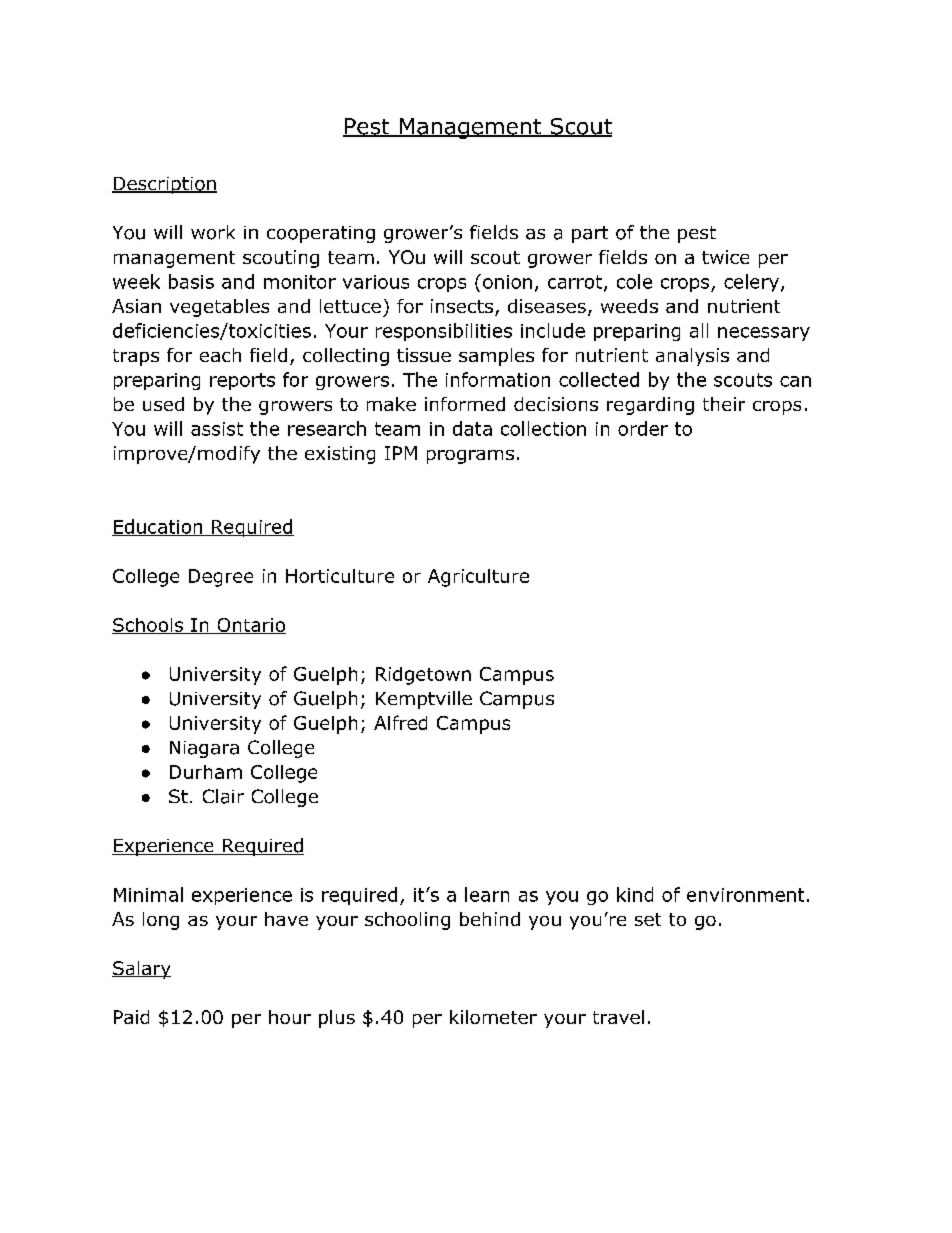 This screenshot has width=952, height=1233. What do you see at coordinates (725, 257) in the screenshot?
I see `twice` at bounding box center [725, 257].
